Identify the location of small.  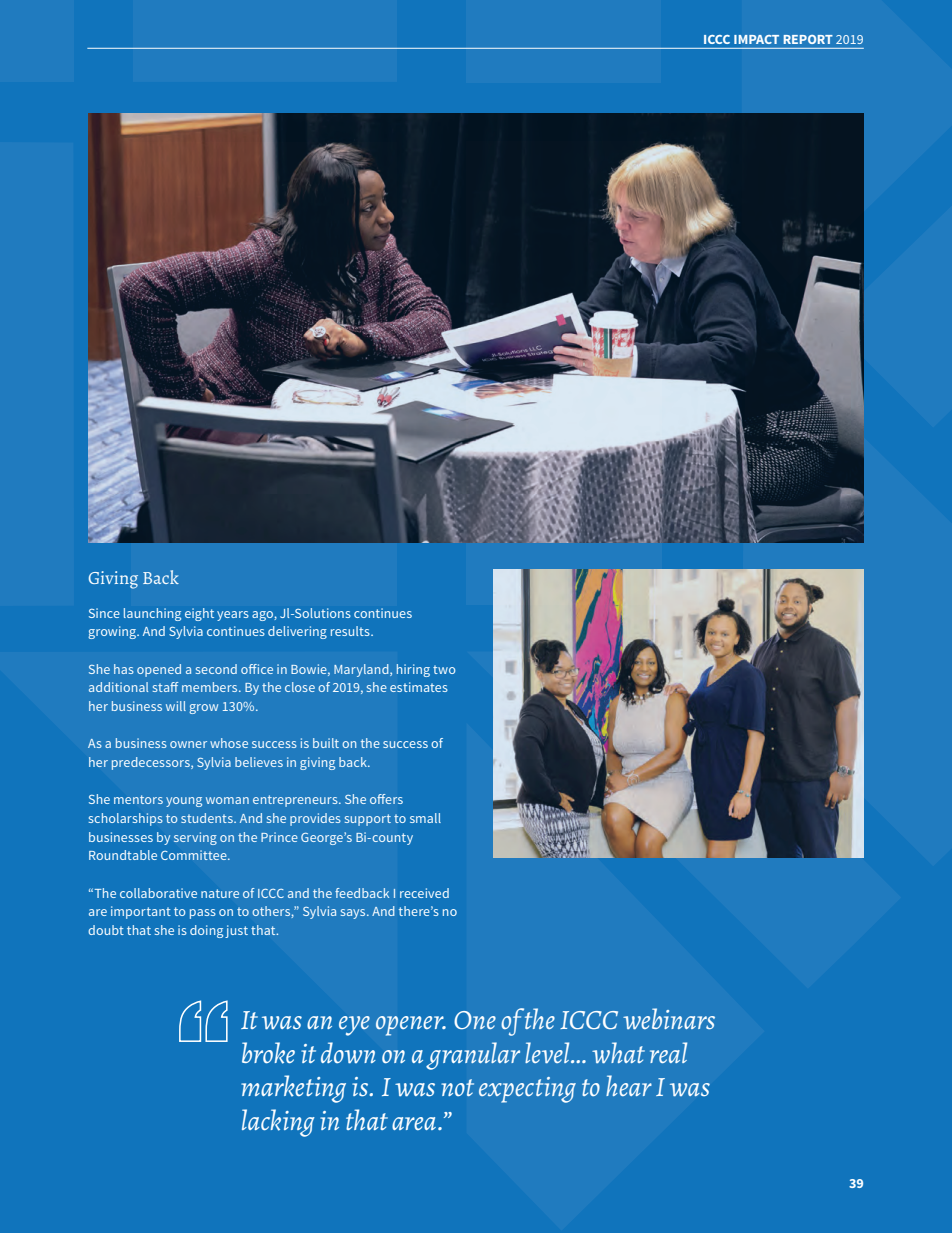
(425, 818).
